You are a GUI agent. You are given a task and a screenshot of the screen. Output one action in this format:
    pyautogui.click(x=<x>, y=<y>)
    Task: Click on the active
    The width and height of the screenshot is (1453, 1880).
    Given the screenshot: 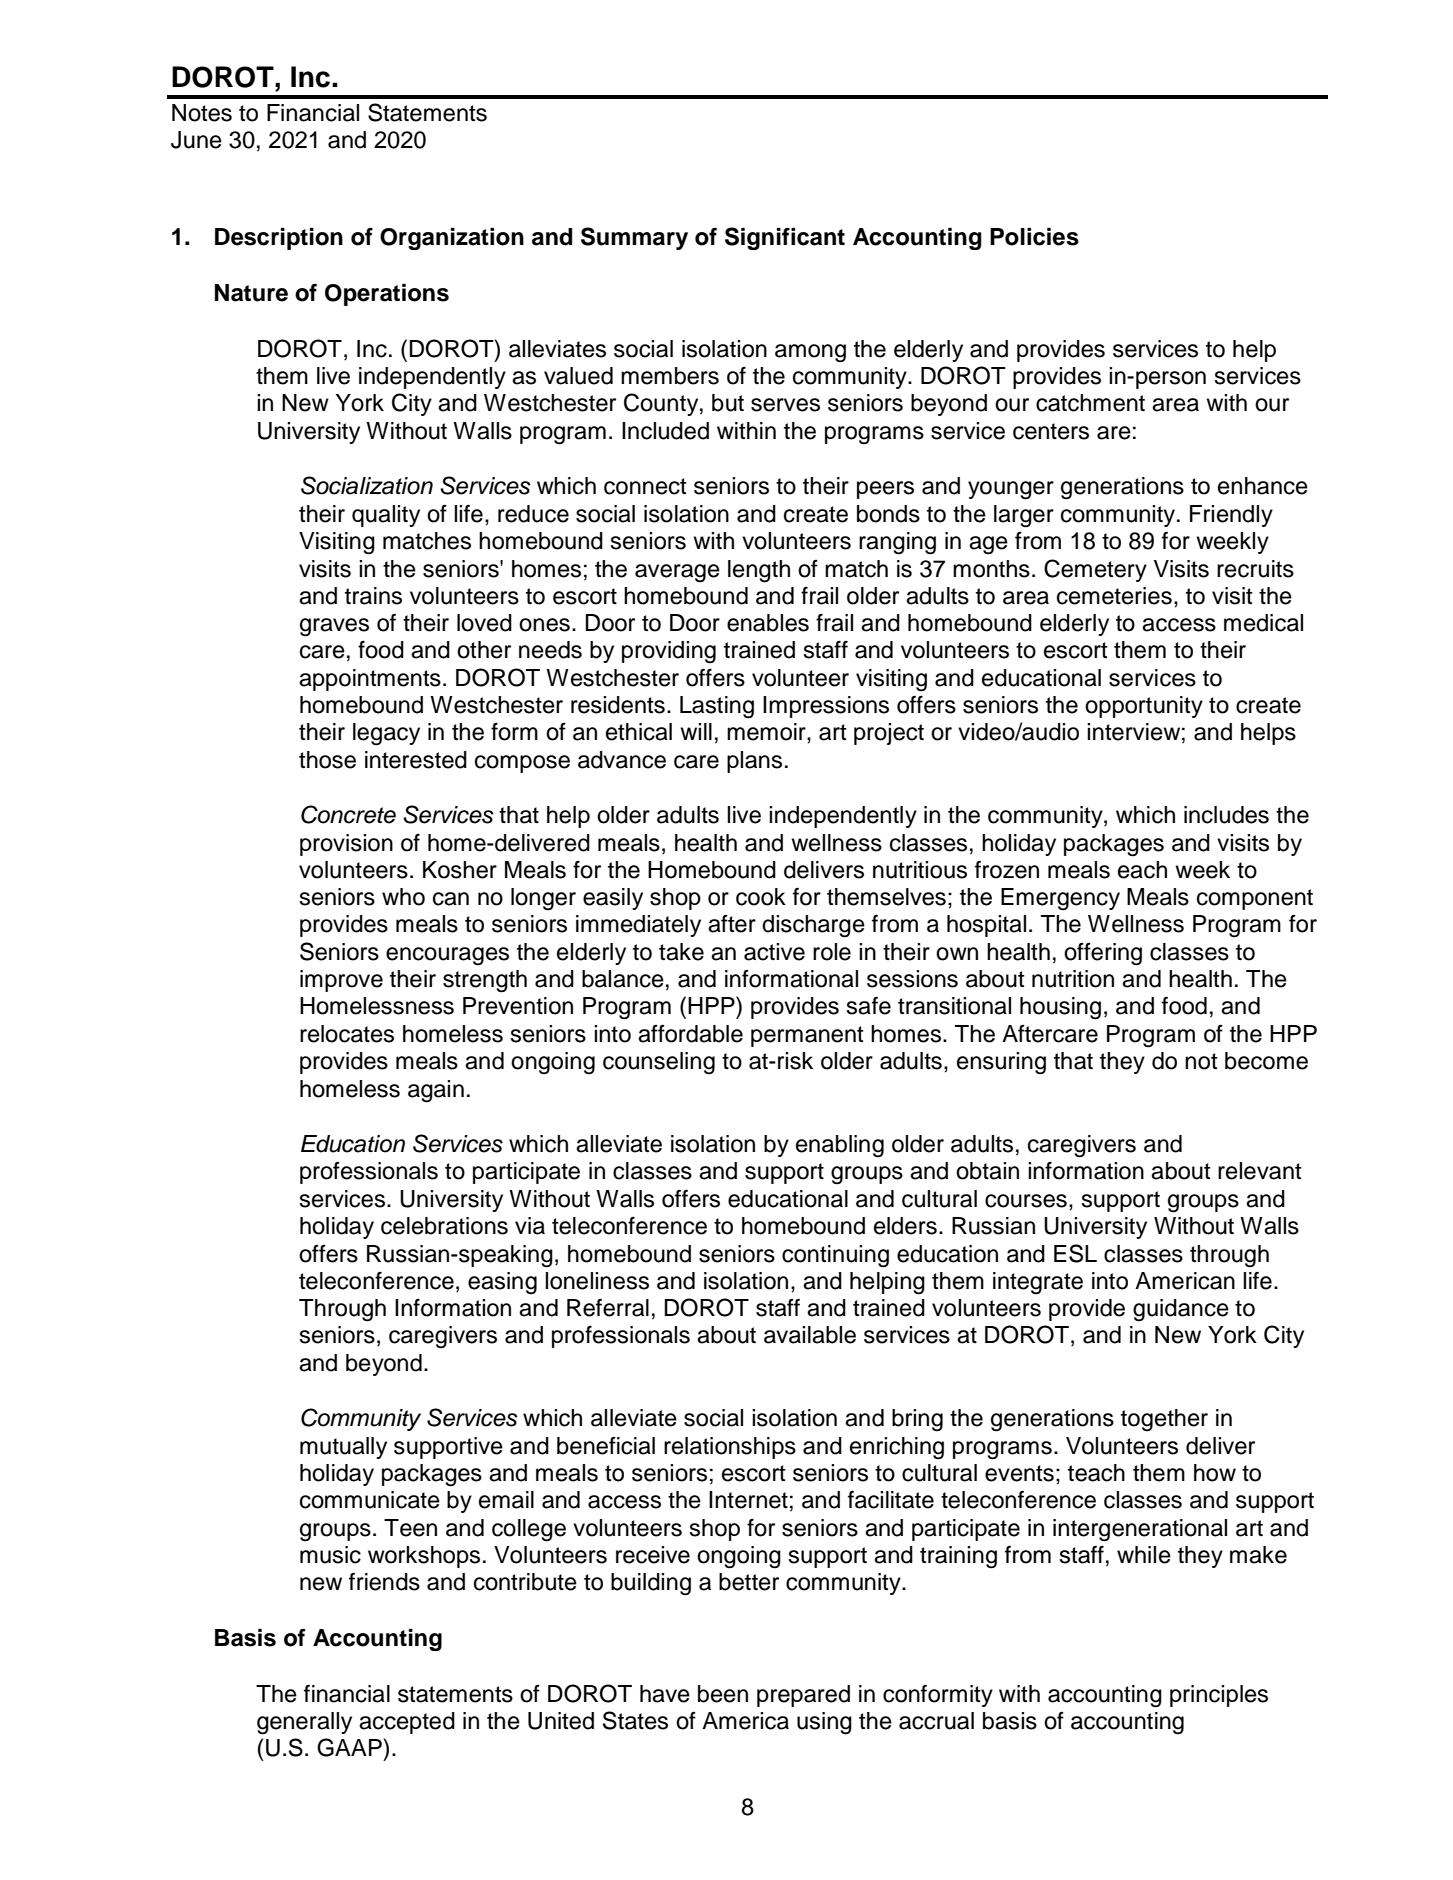 What is the action you would take?
    pyautogui.click(x=774, y=952)
